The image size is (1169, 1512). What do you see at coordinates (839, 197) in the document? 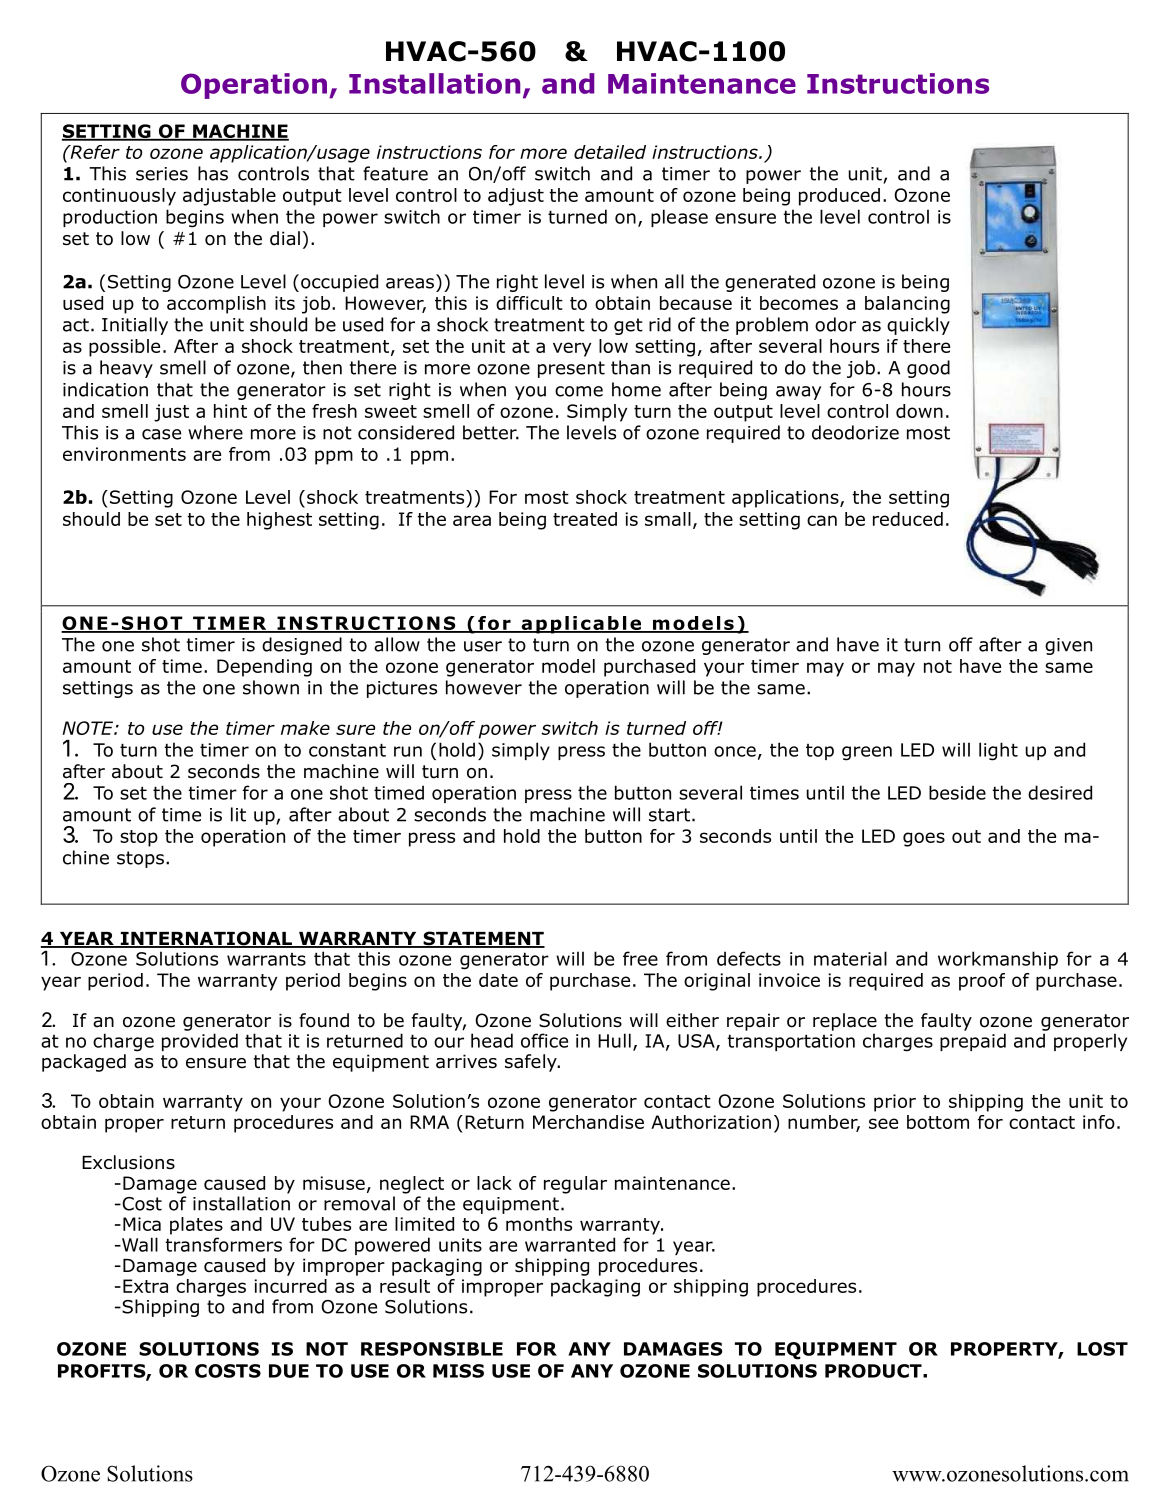
I see `produced` at bounding box center [839, 197].
